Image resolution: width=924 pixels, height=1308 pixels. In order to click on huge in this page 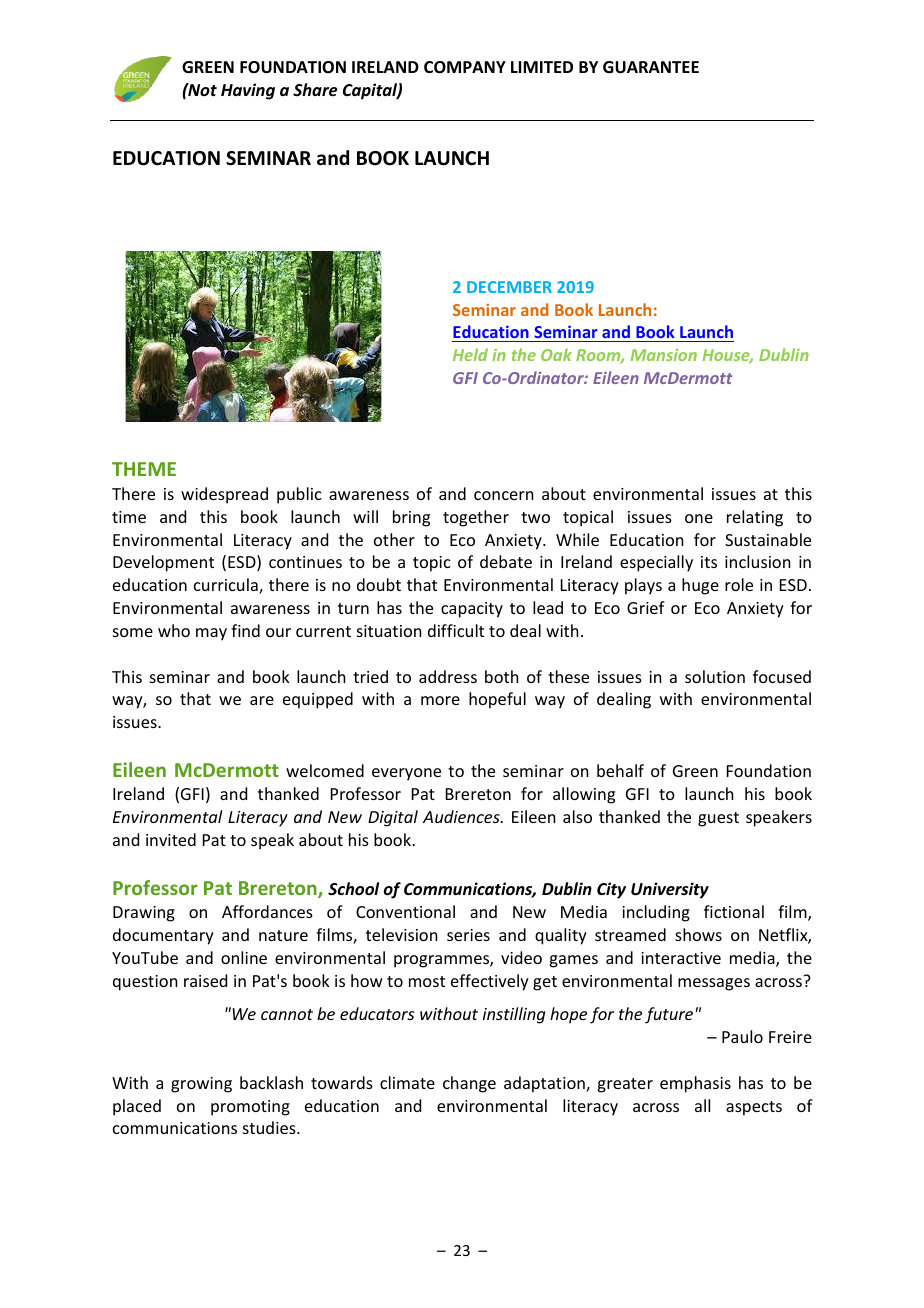, I will do `click(700, 586)`.
